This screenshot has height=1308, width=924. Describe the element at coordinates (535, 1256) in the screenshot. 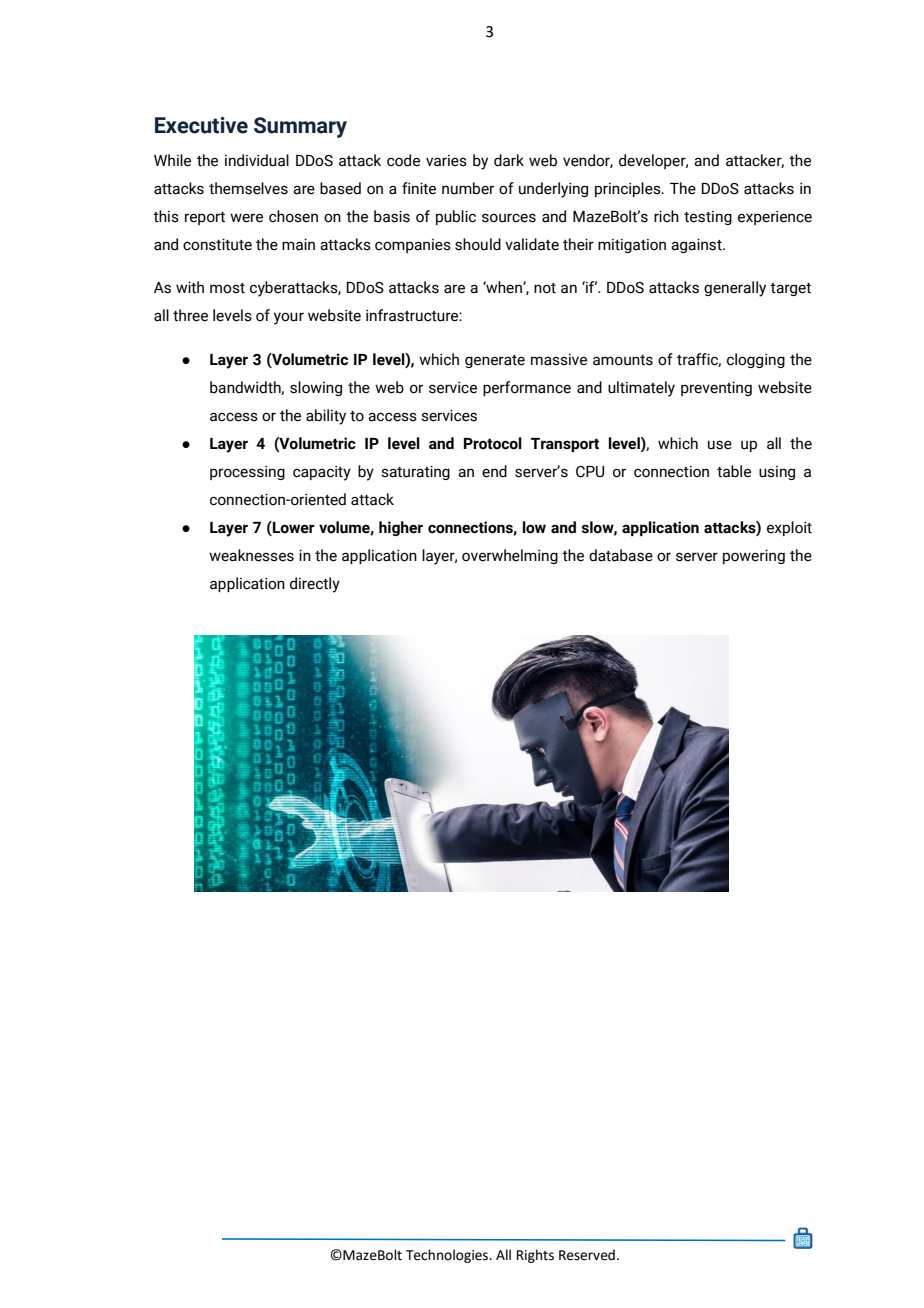

I see `Rights` at that location.
